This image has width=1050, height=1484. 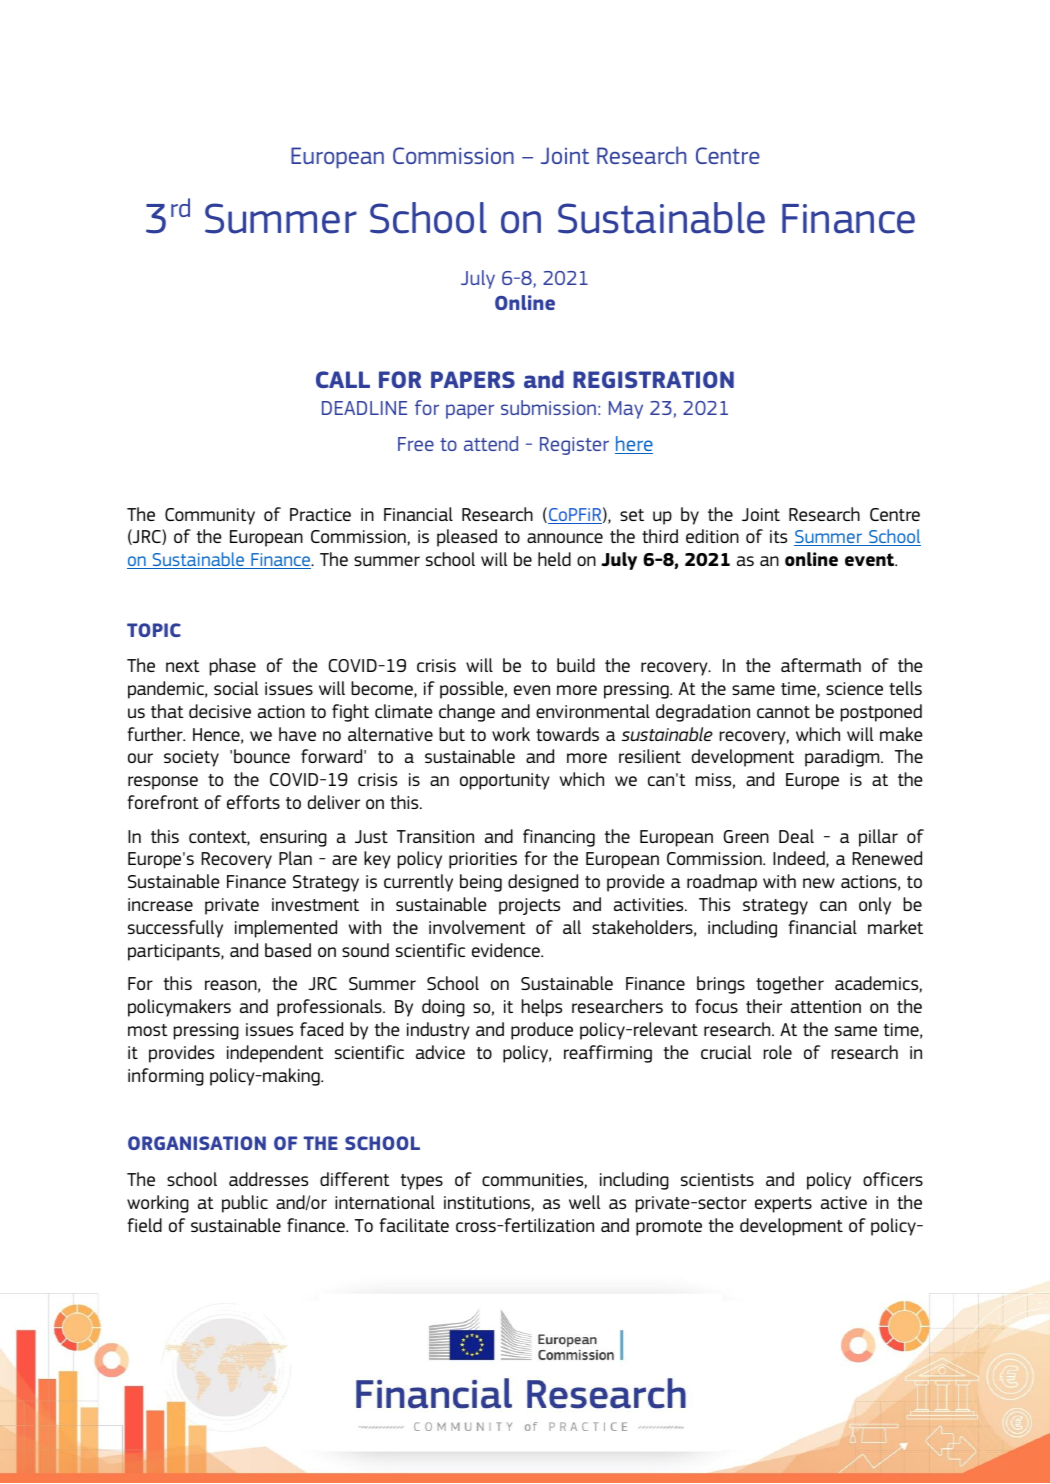 What do you see at coordinates (148, 1030) in the image?
I see `most` at bounding box center [148, 1030].
